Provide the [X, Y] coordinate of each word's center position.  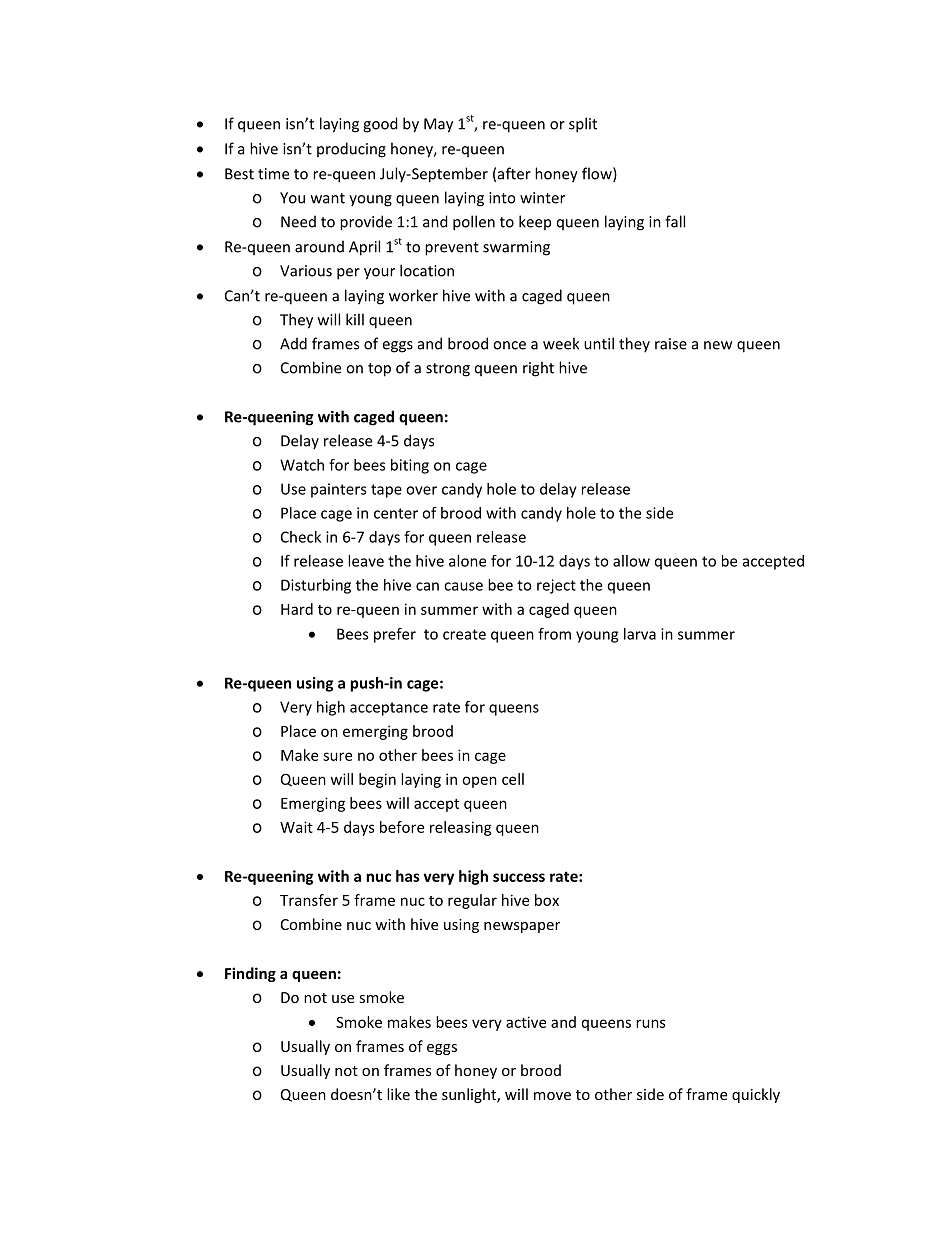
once [509, 345]
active [526, 1022]
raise [671, 344]
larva [640, 634]
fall [675, 221]
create [464, 634]
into [502, 198]
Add [293, 343]
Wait [296, 827]
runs [650, 1023]
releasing [461, 828]
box [547, 900]
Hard [297, 609]
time [273, 174]
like [398, 1094]
